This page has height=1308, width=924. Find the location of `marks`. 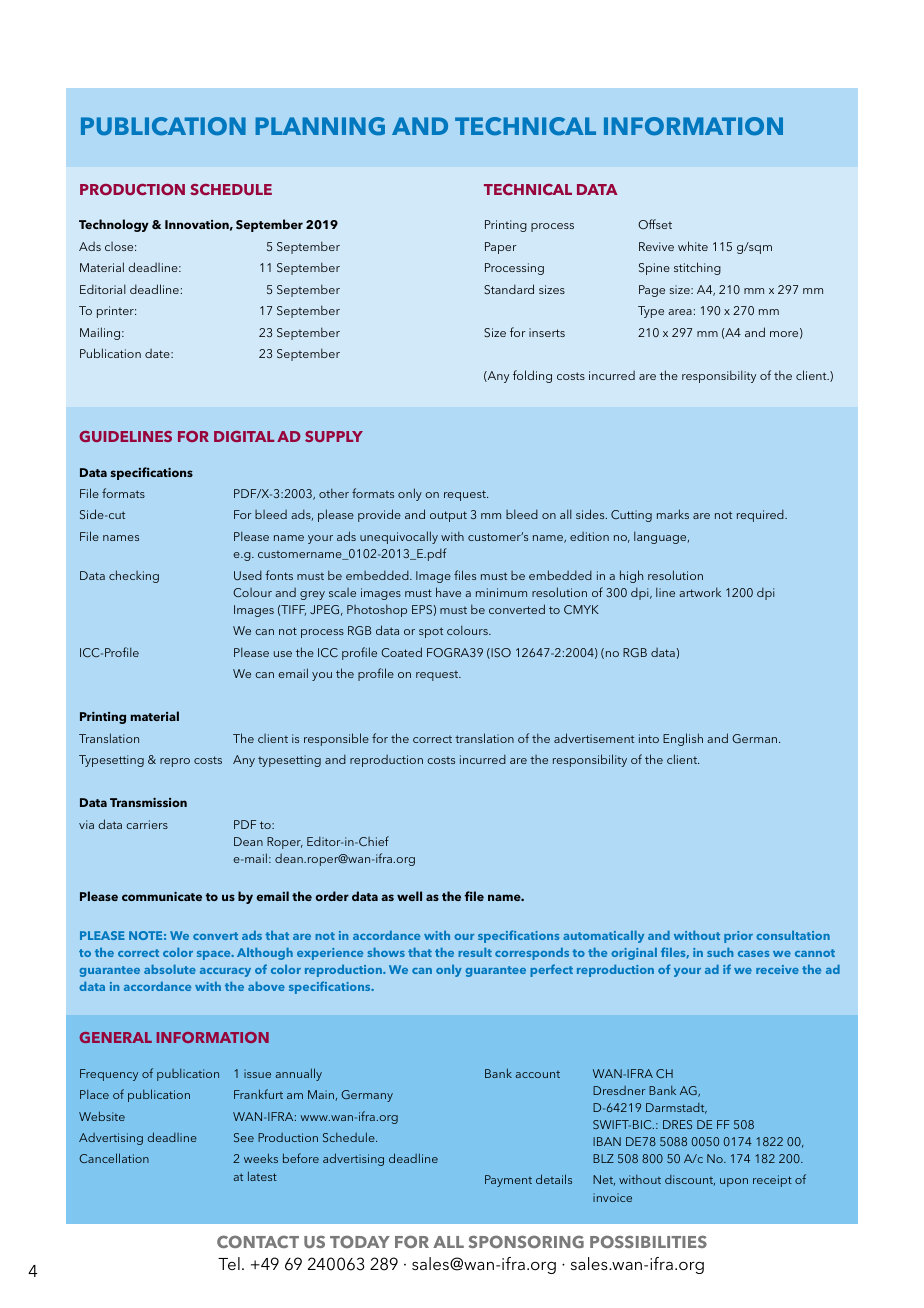

marks is located at coordinates (673, 514).
